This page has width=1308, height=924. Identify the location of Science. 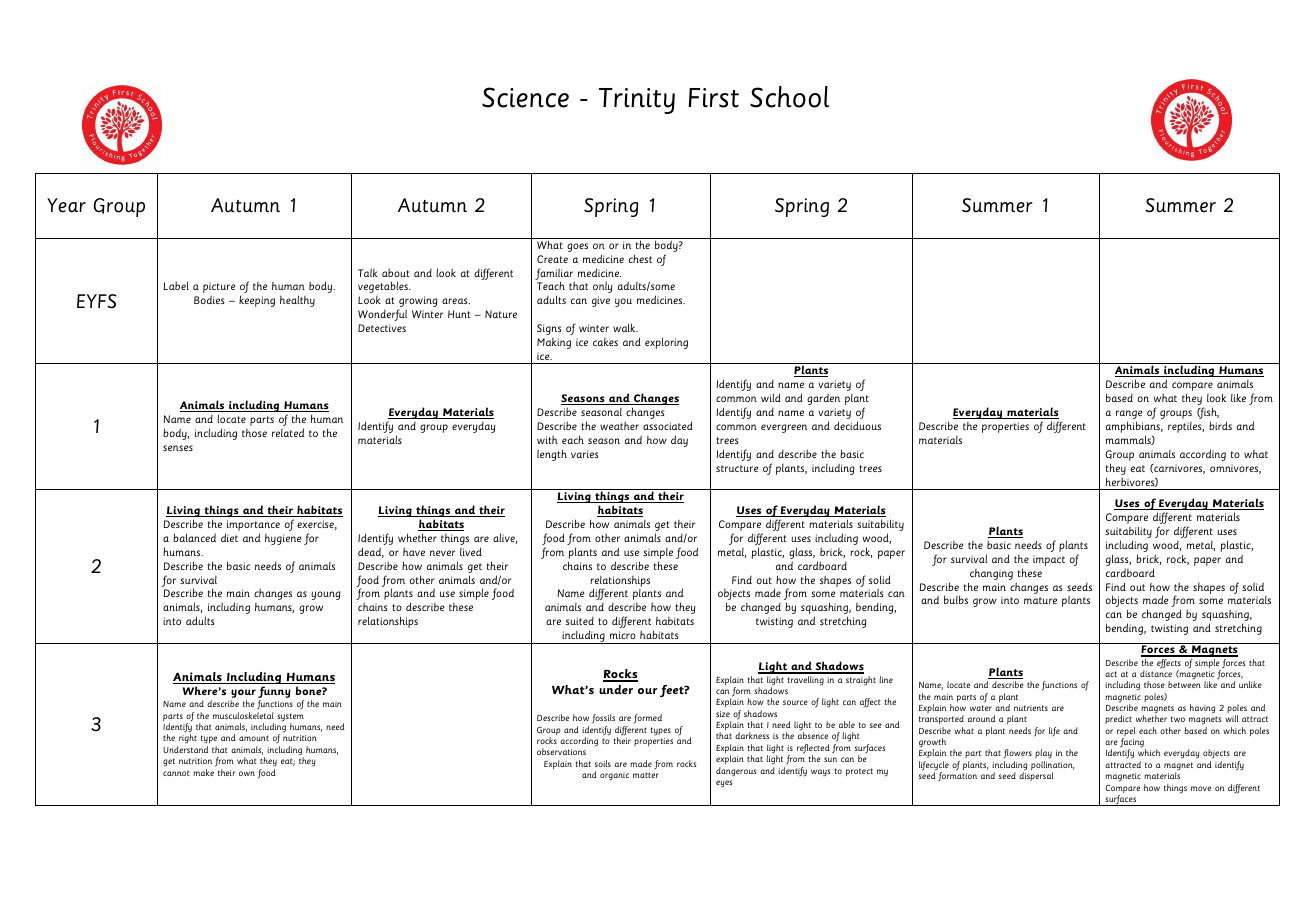
(525, 97).
